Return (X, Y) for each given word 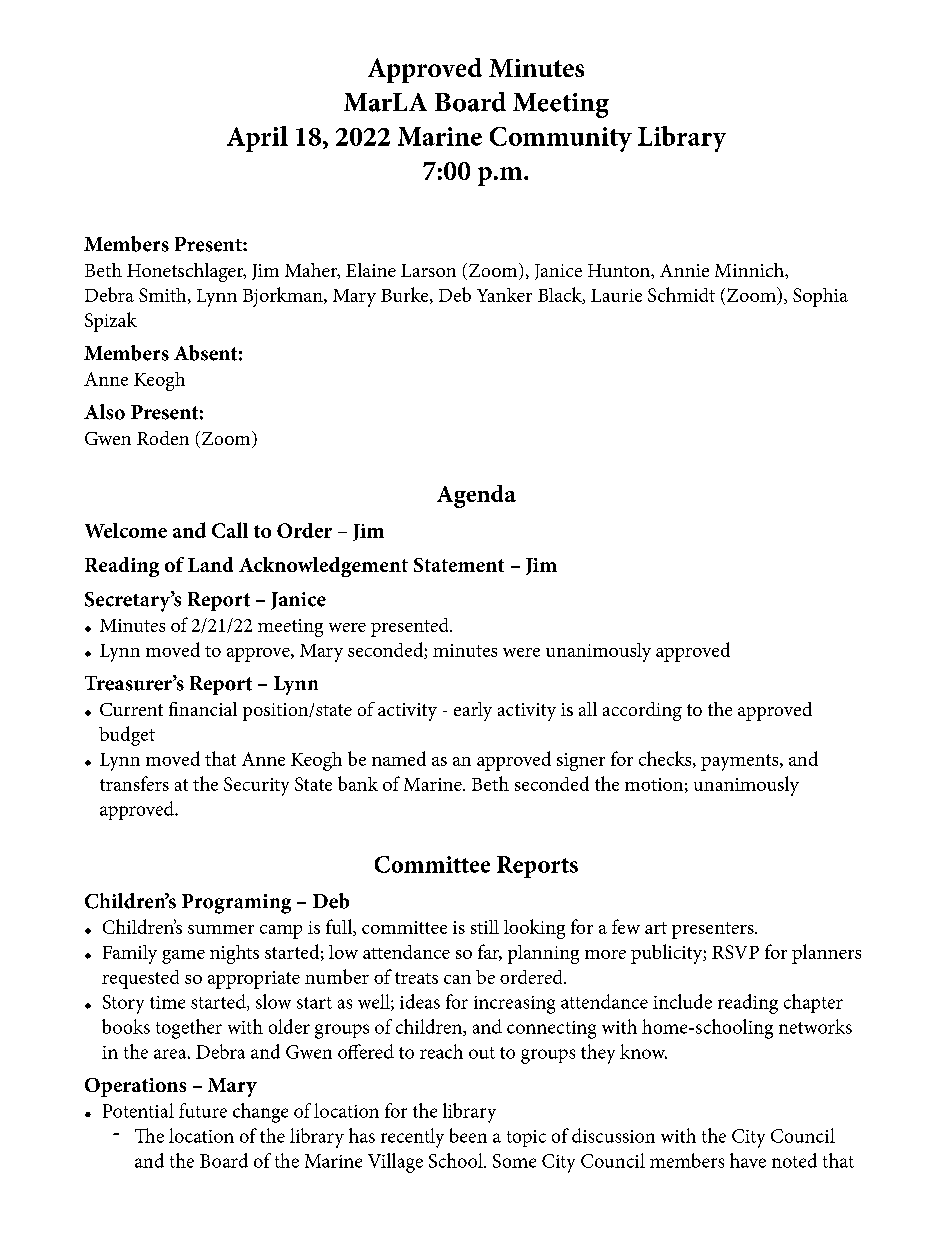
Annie (684, 270)
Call (230, 530)
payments (741, 762)
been (468, 1135)
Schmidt (681, 294)
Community (561, 139)
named (399, 758)
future (203, 1110)
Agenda (476, 496)
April (257, 139)
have (748, 1160)
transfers (134, 783)
